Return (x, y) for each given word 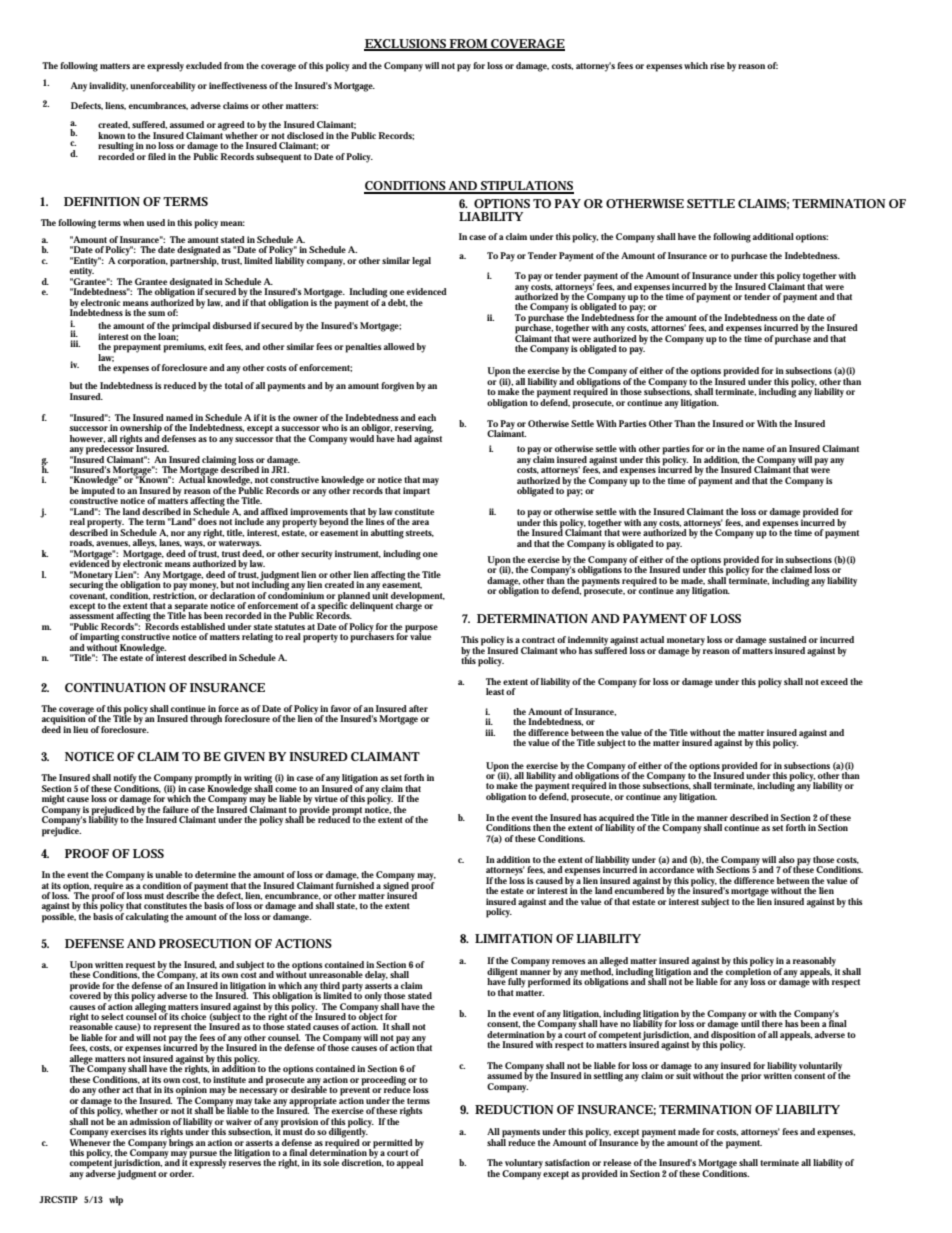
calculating (147, 918)
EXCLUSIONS (406, 44)
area (420, 522)
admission (150, 1121)
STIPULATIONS (526, 187)
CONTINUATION (115, 687)
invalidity (108, 87)
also (787, 859)
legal (421, 262)
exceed (834, 681)
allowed (399, 346)
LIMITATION (514, 938)
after (418, 708)
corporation (143, 261)
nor (178, 533)
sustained (788, 639)
